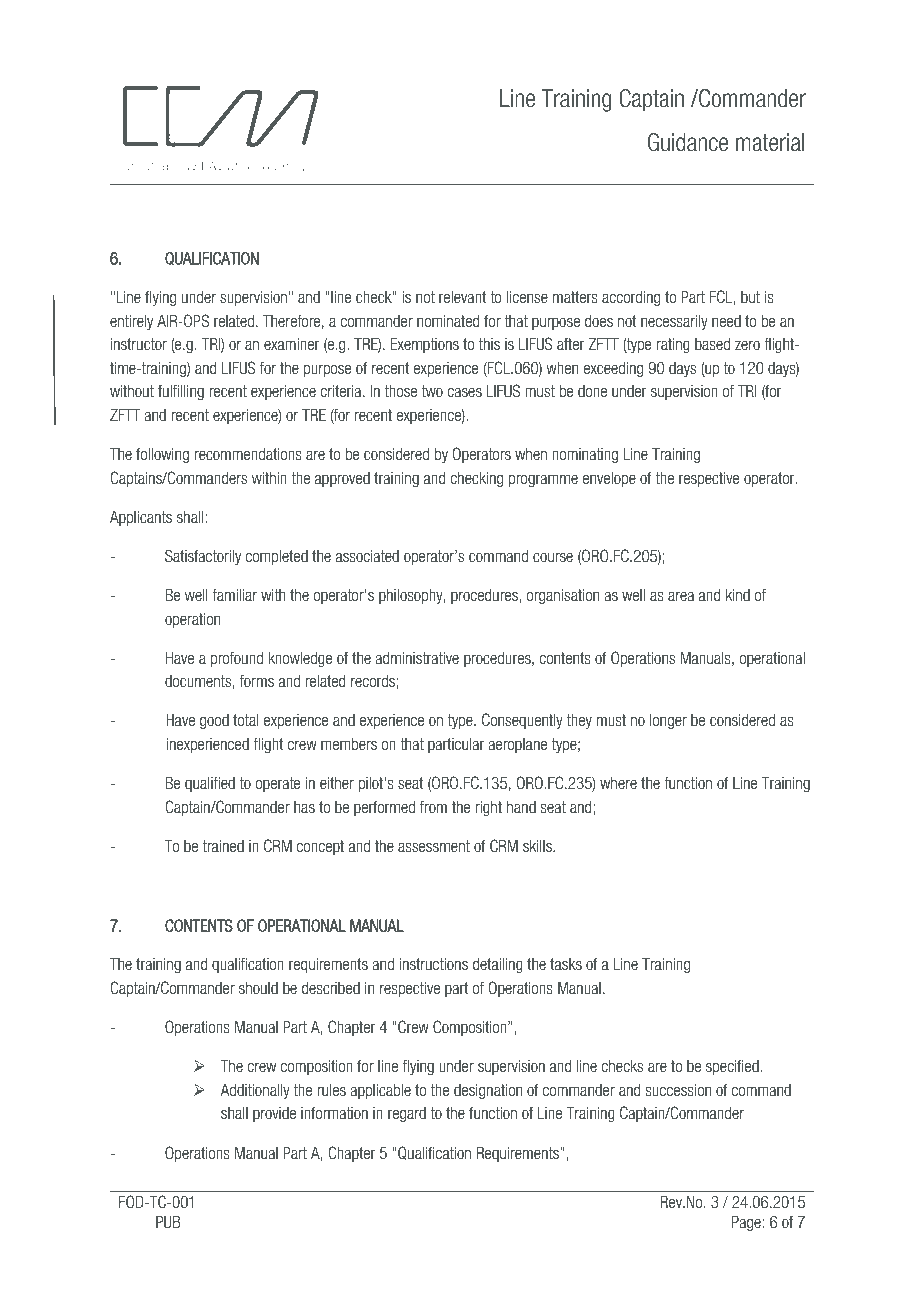  Describe the element at coordinates (131, 322) in the page. I see `entirely` at that location.
